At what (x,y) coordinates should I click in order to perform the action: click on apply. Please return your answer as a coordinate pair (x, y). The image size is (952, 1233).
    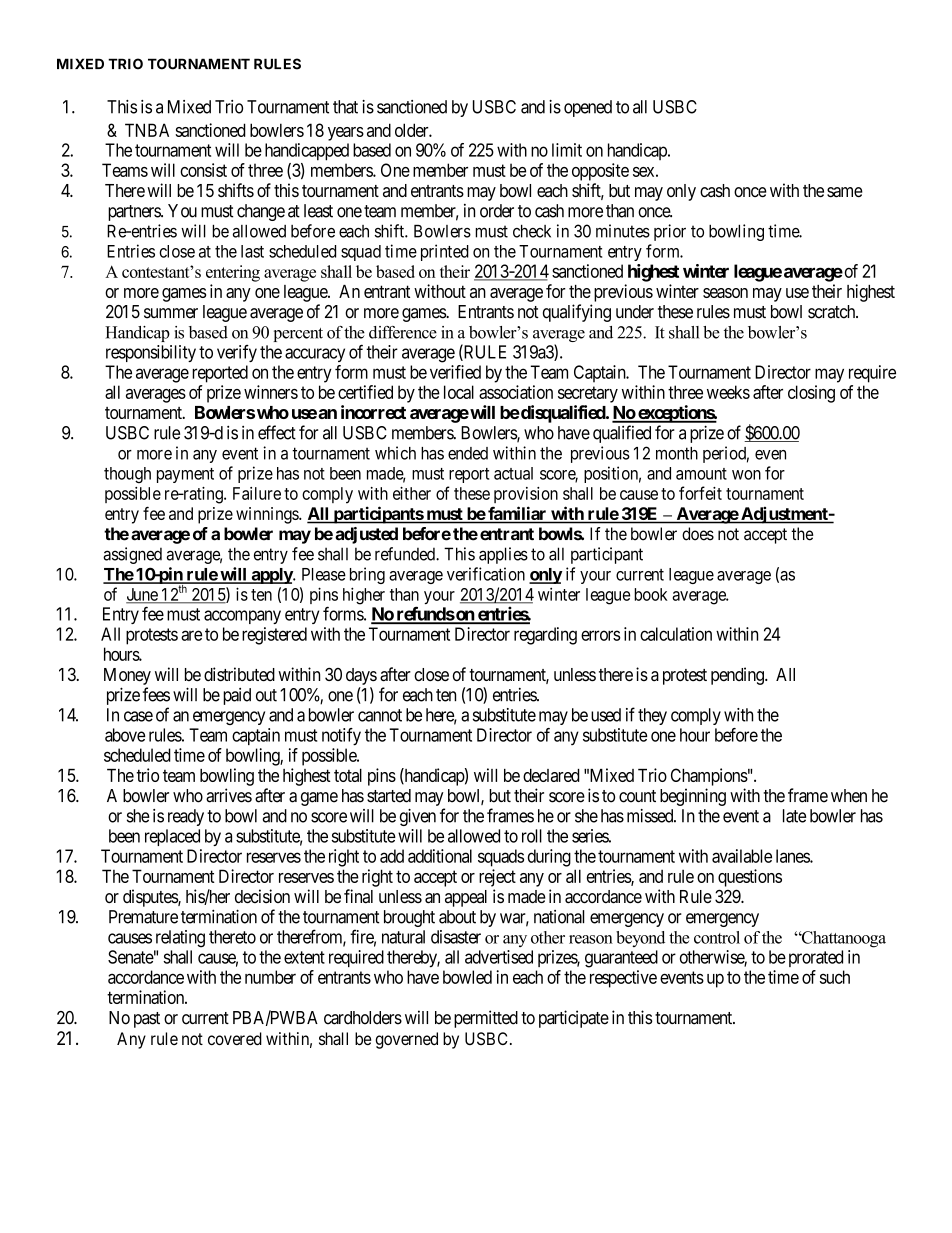
    Looking at the image, I should click on (271, 576).
